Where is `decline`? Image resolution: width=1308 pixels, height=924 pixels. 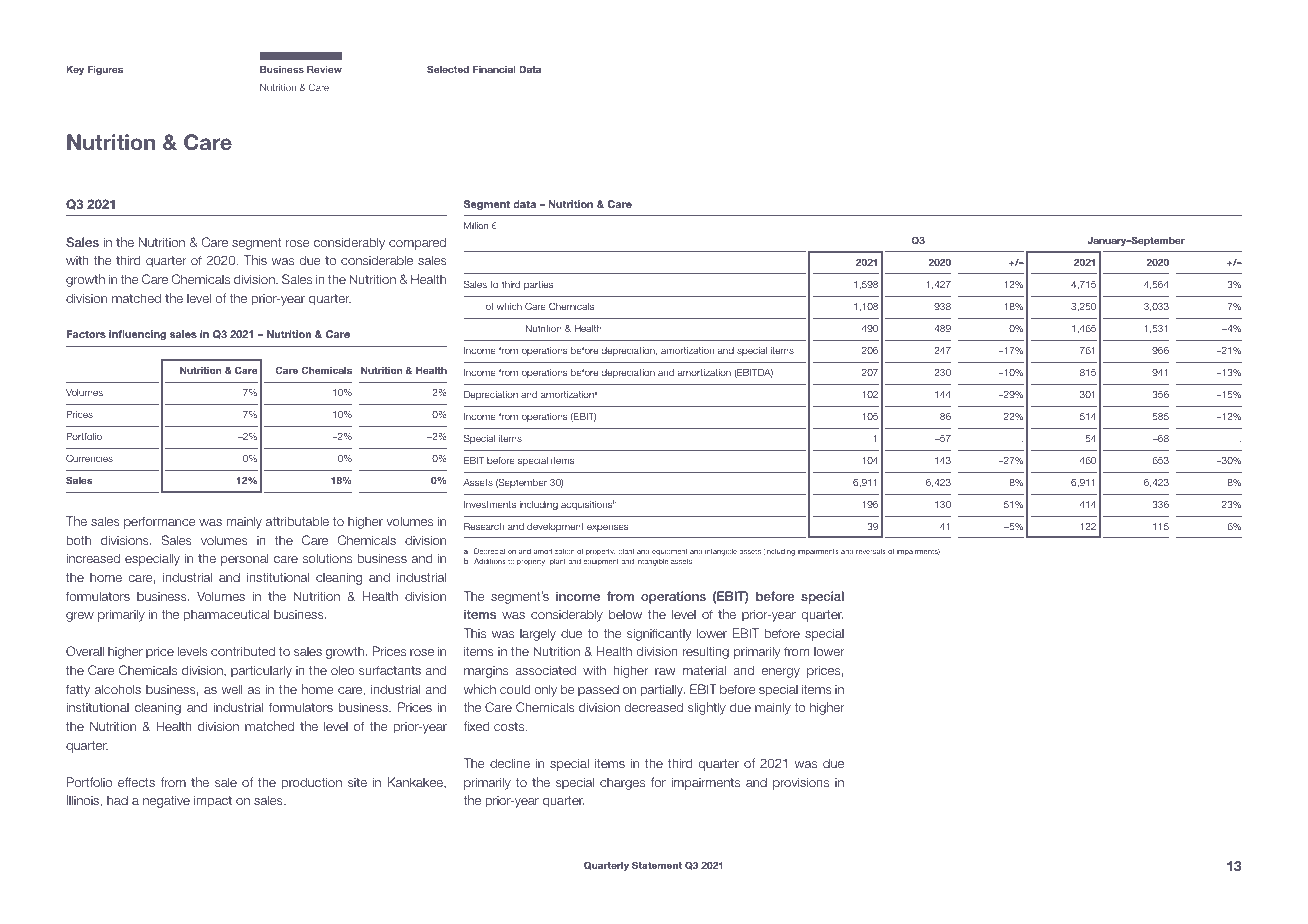 decline is located at coordinates (510, 763).
